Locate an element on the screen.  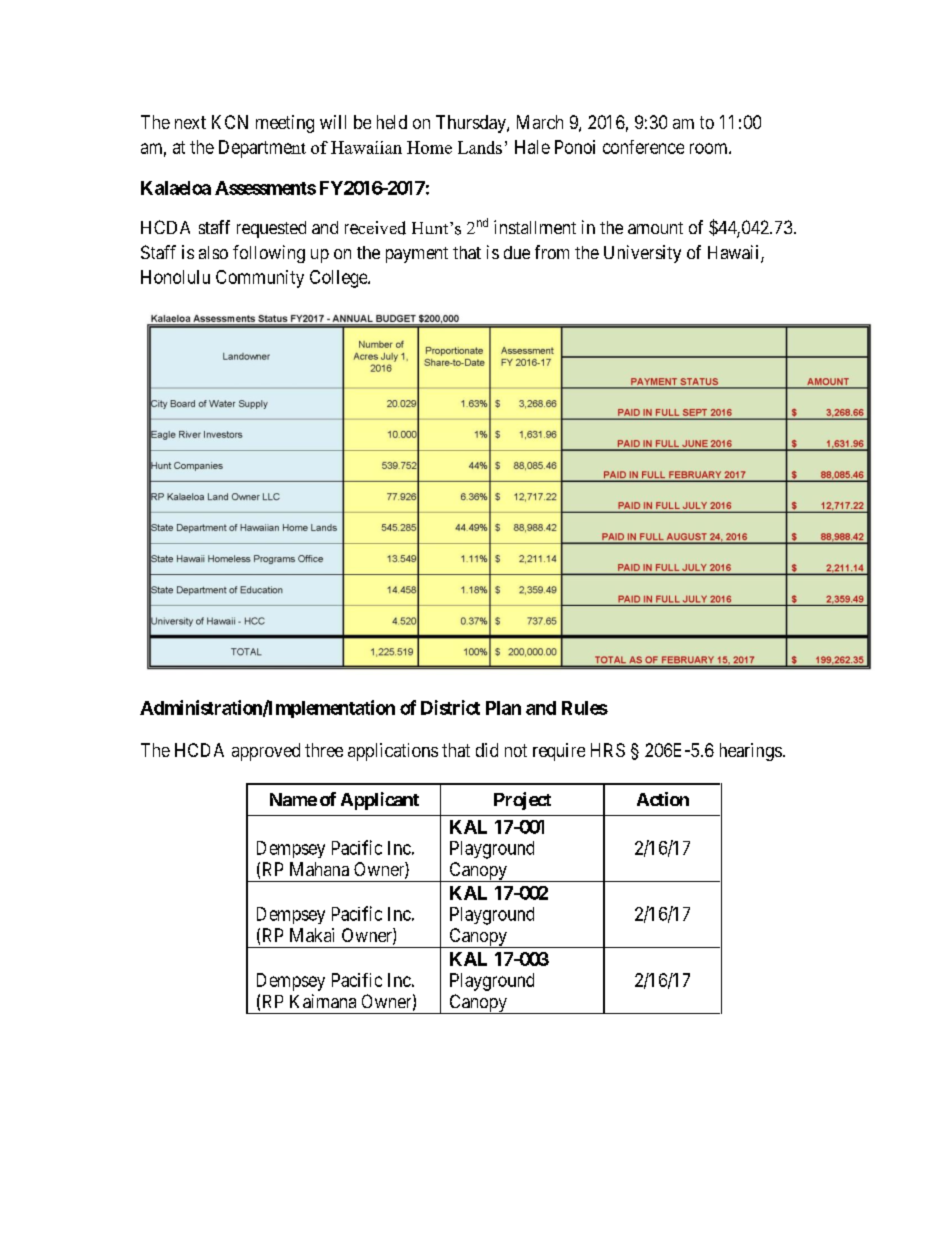
approved is located at coordinates (266, 752).
